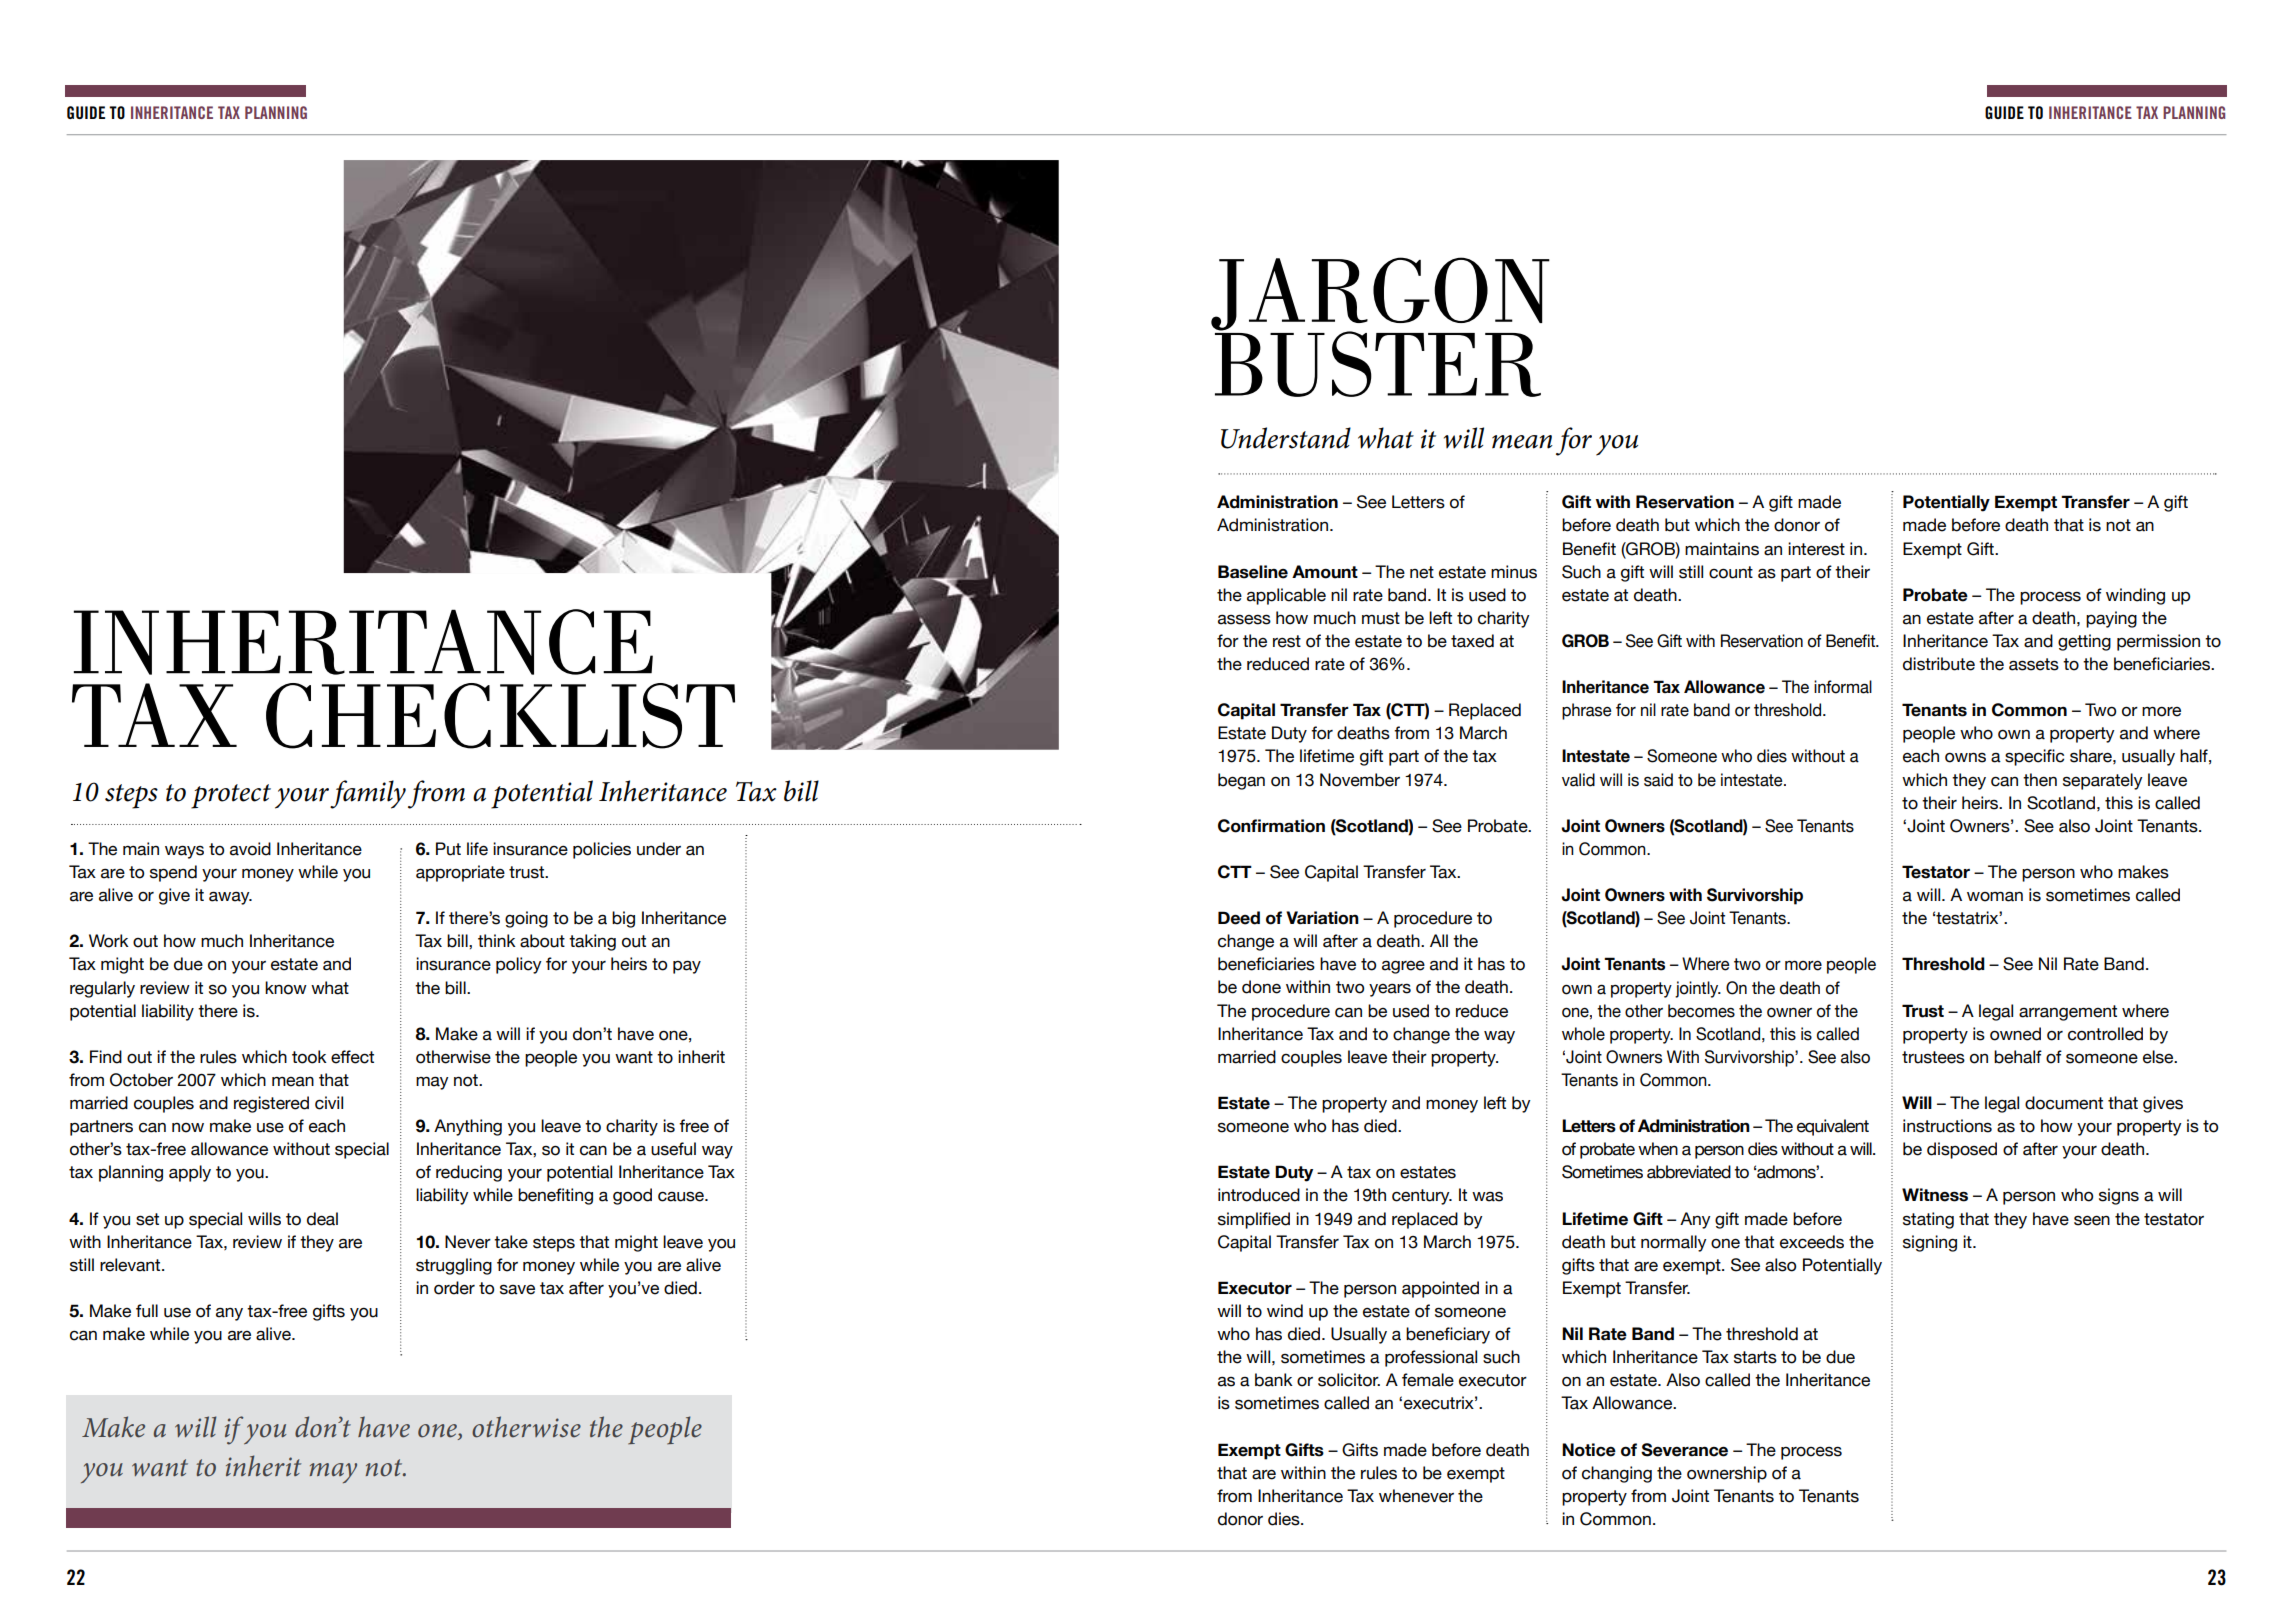  Describe the element at coordinates (1995, 896) in the screenshot. I see `woman` at that location.
